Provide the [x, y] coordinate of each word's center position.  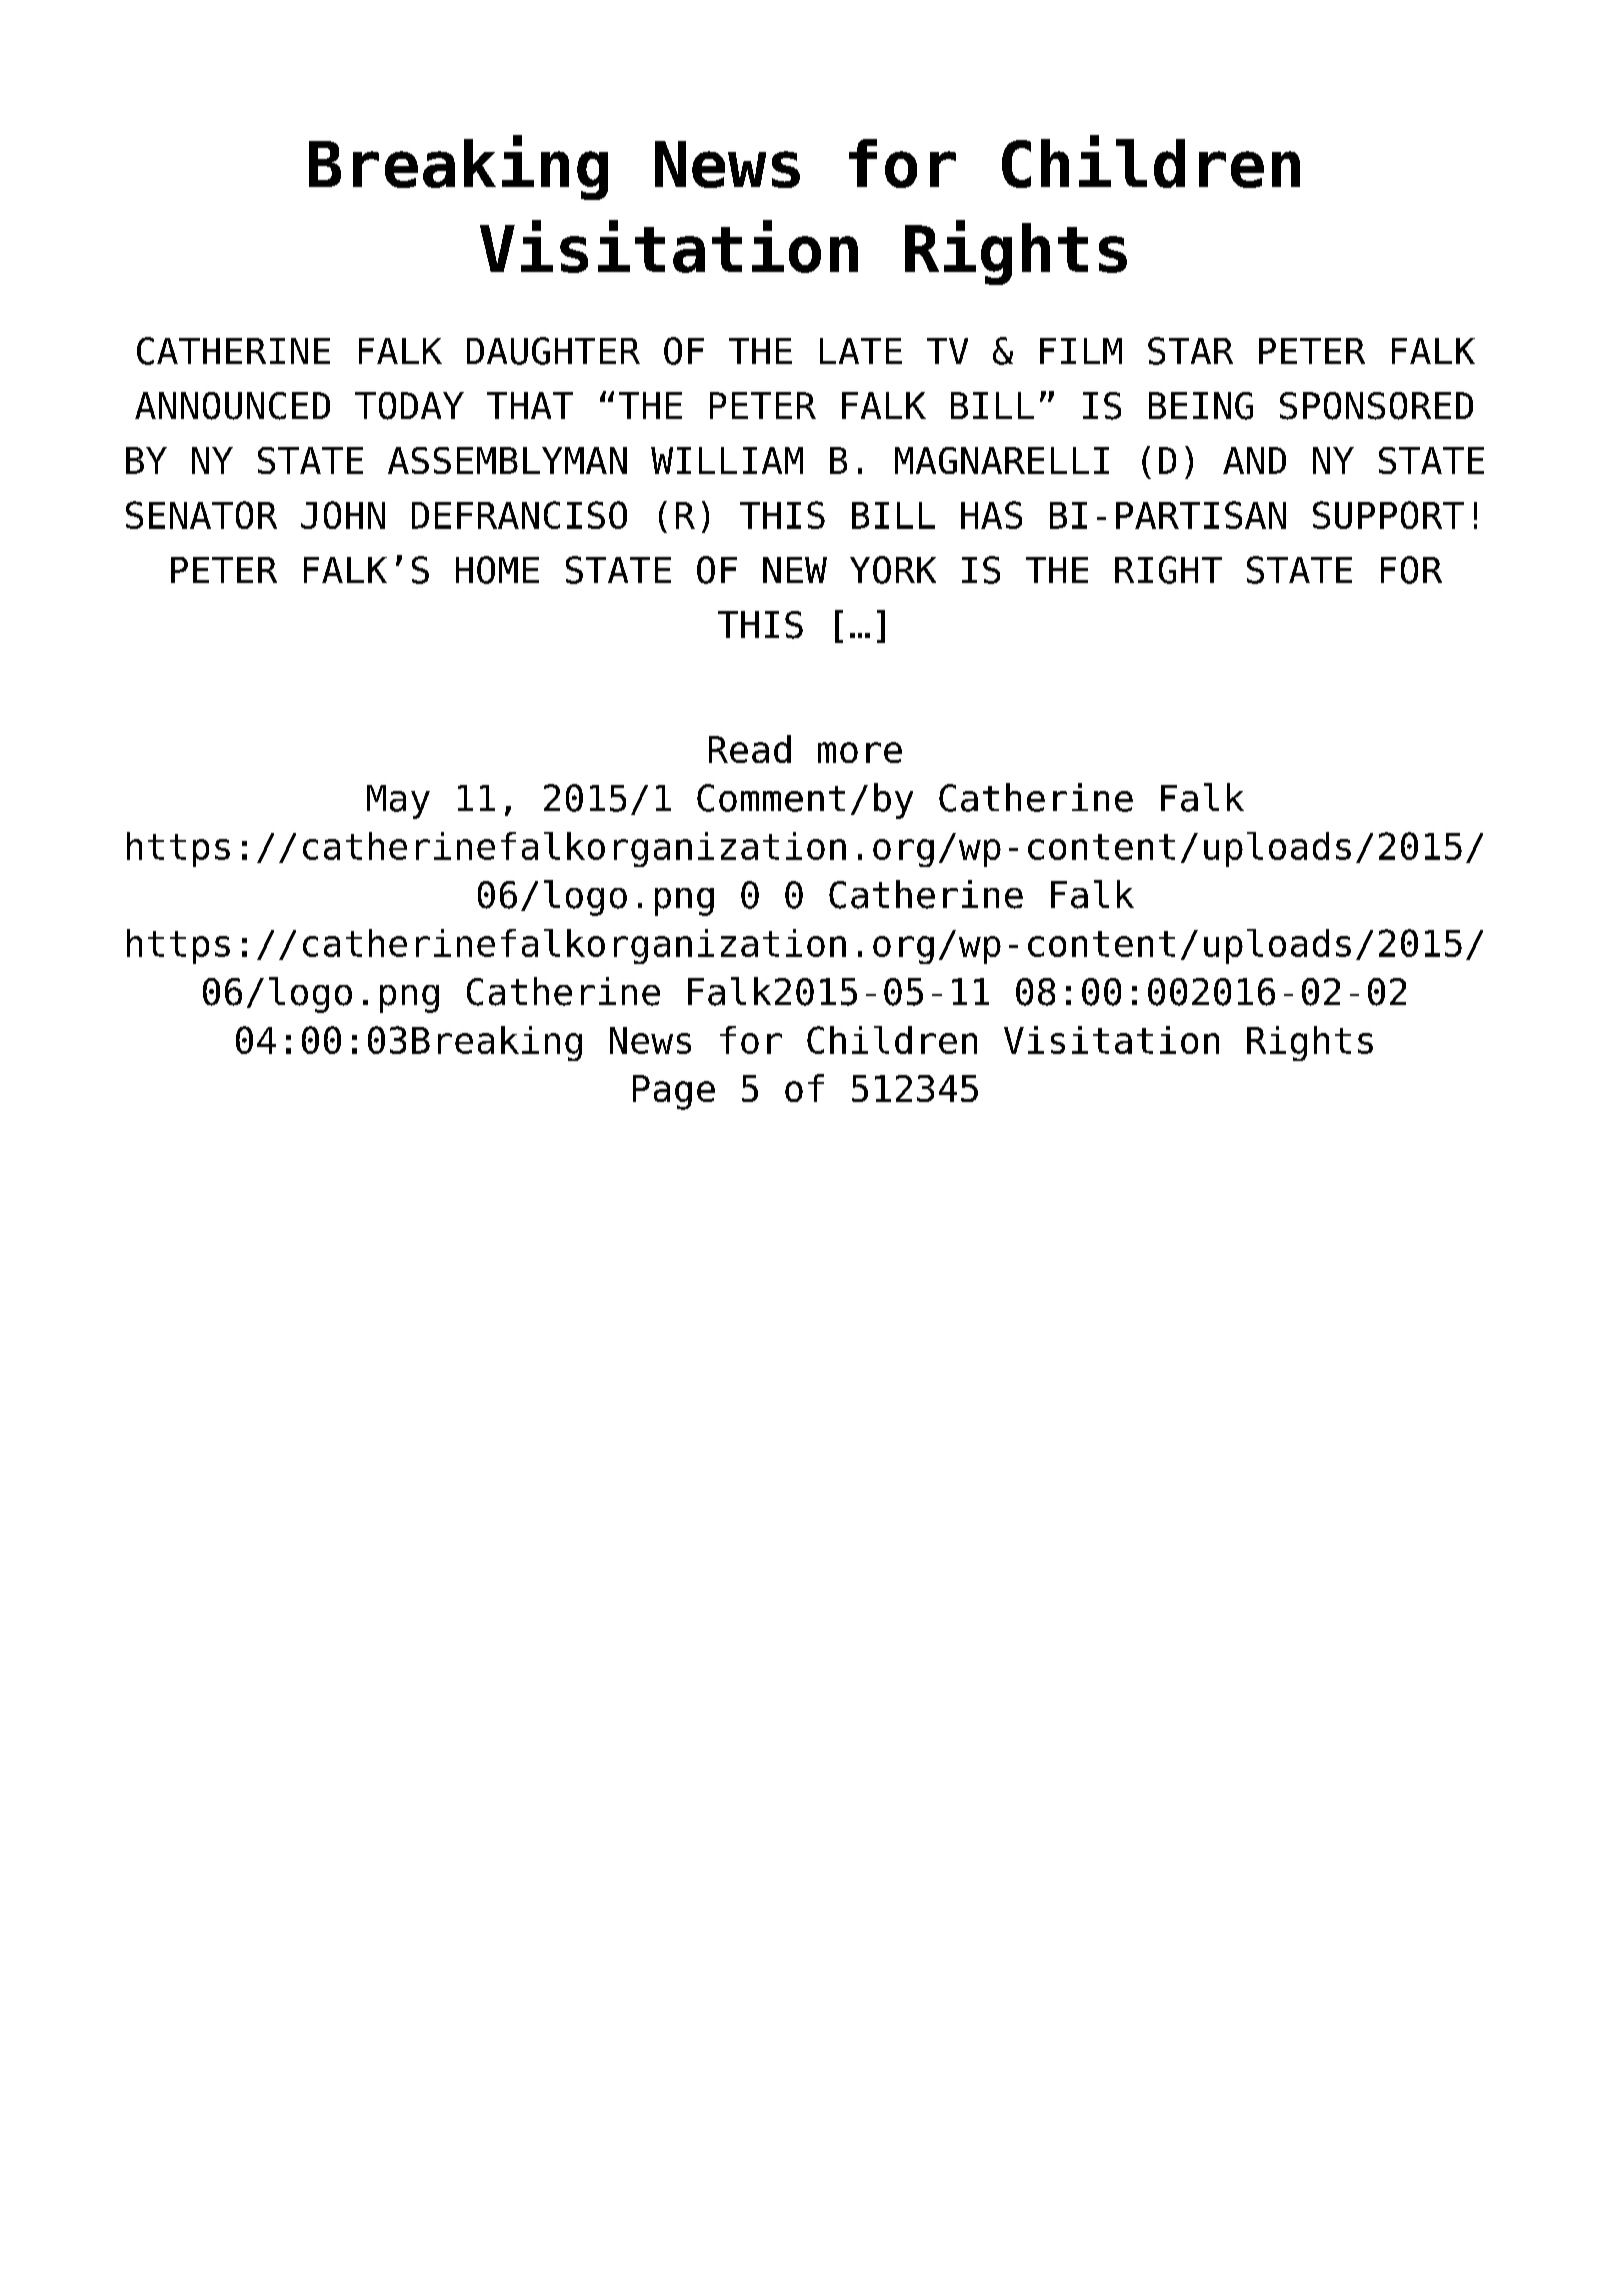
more [860, 752]
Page [674, 1092]
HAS [991, 515]
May [398, 802]
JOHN [343, 515]
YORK [893, 570]
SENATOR [201, 515]
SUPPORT [1388, 515]
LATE [861, 351]
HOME [497, 570]
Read [750, 749]
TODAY [409, 406]
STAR [1190, 351]
